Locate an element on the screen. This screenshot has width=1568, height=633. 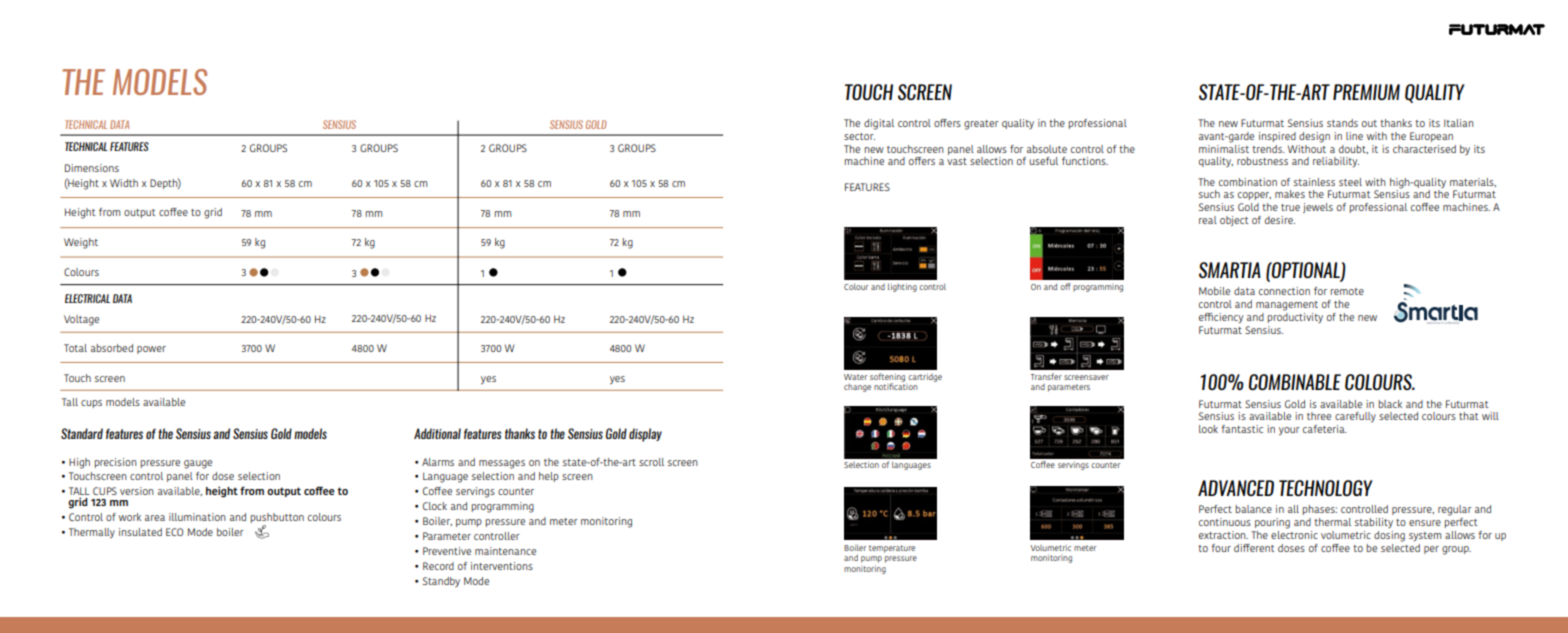
Record is located at coordinates (438, 566).
